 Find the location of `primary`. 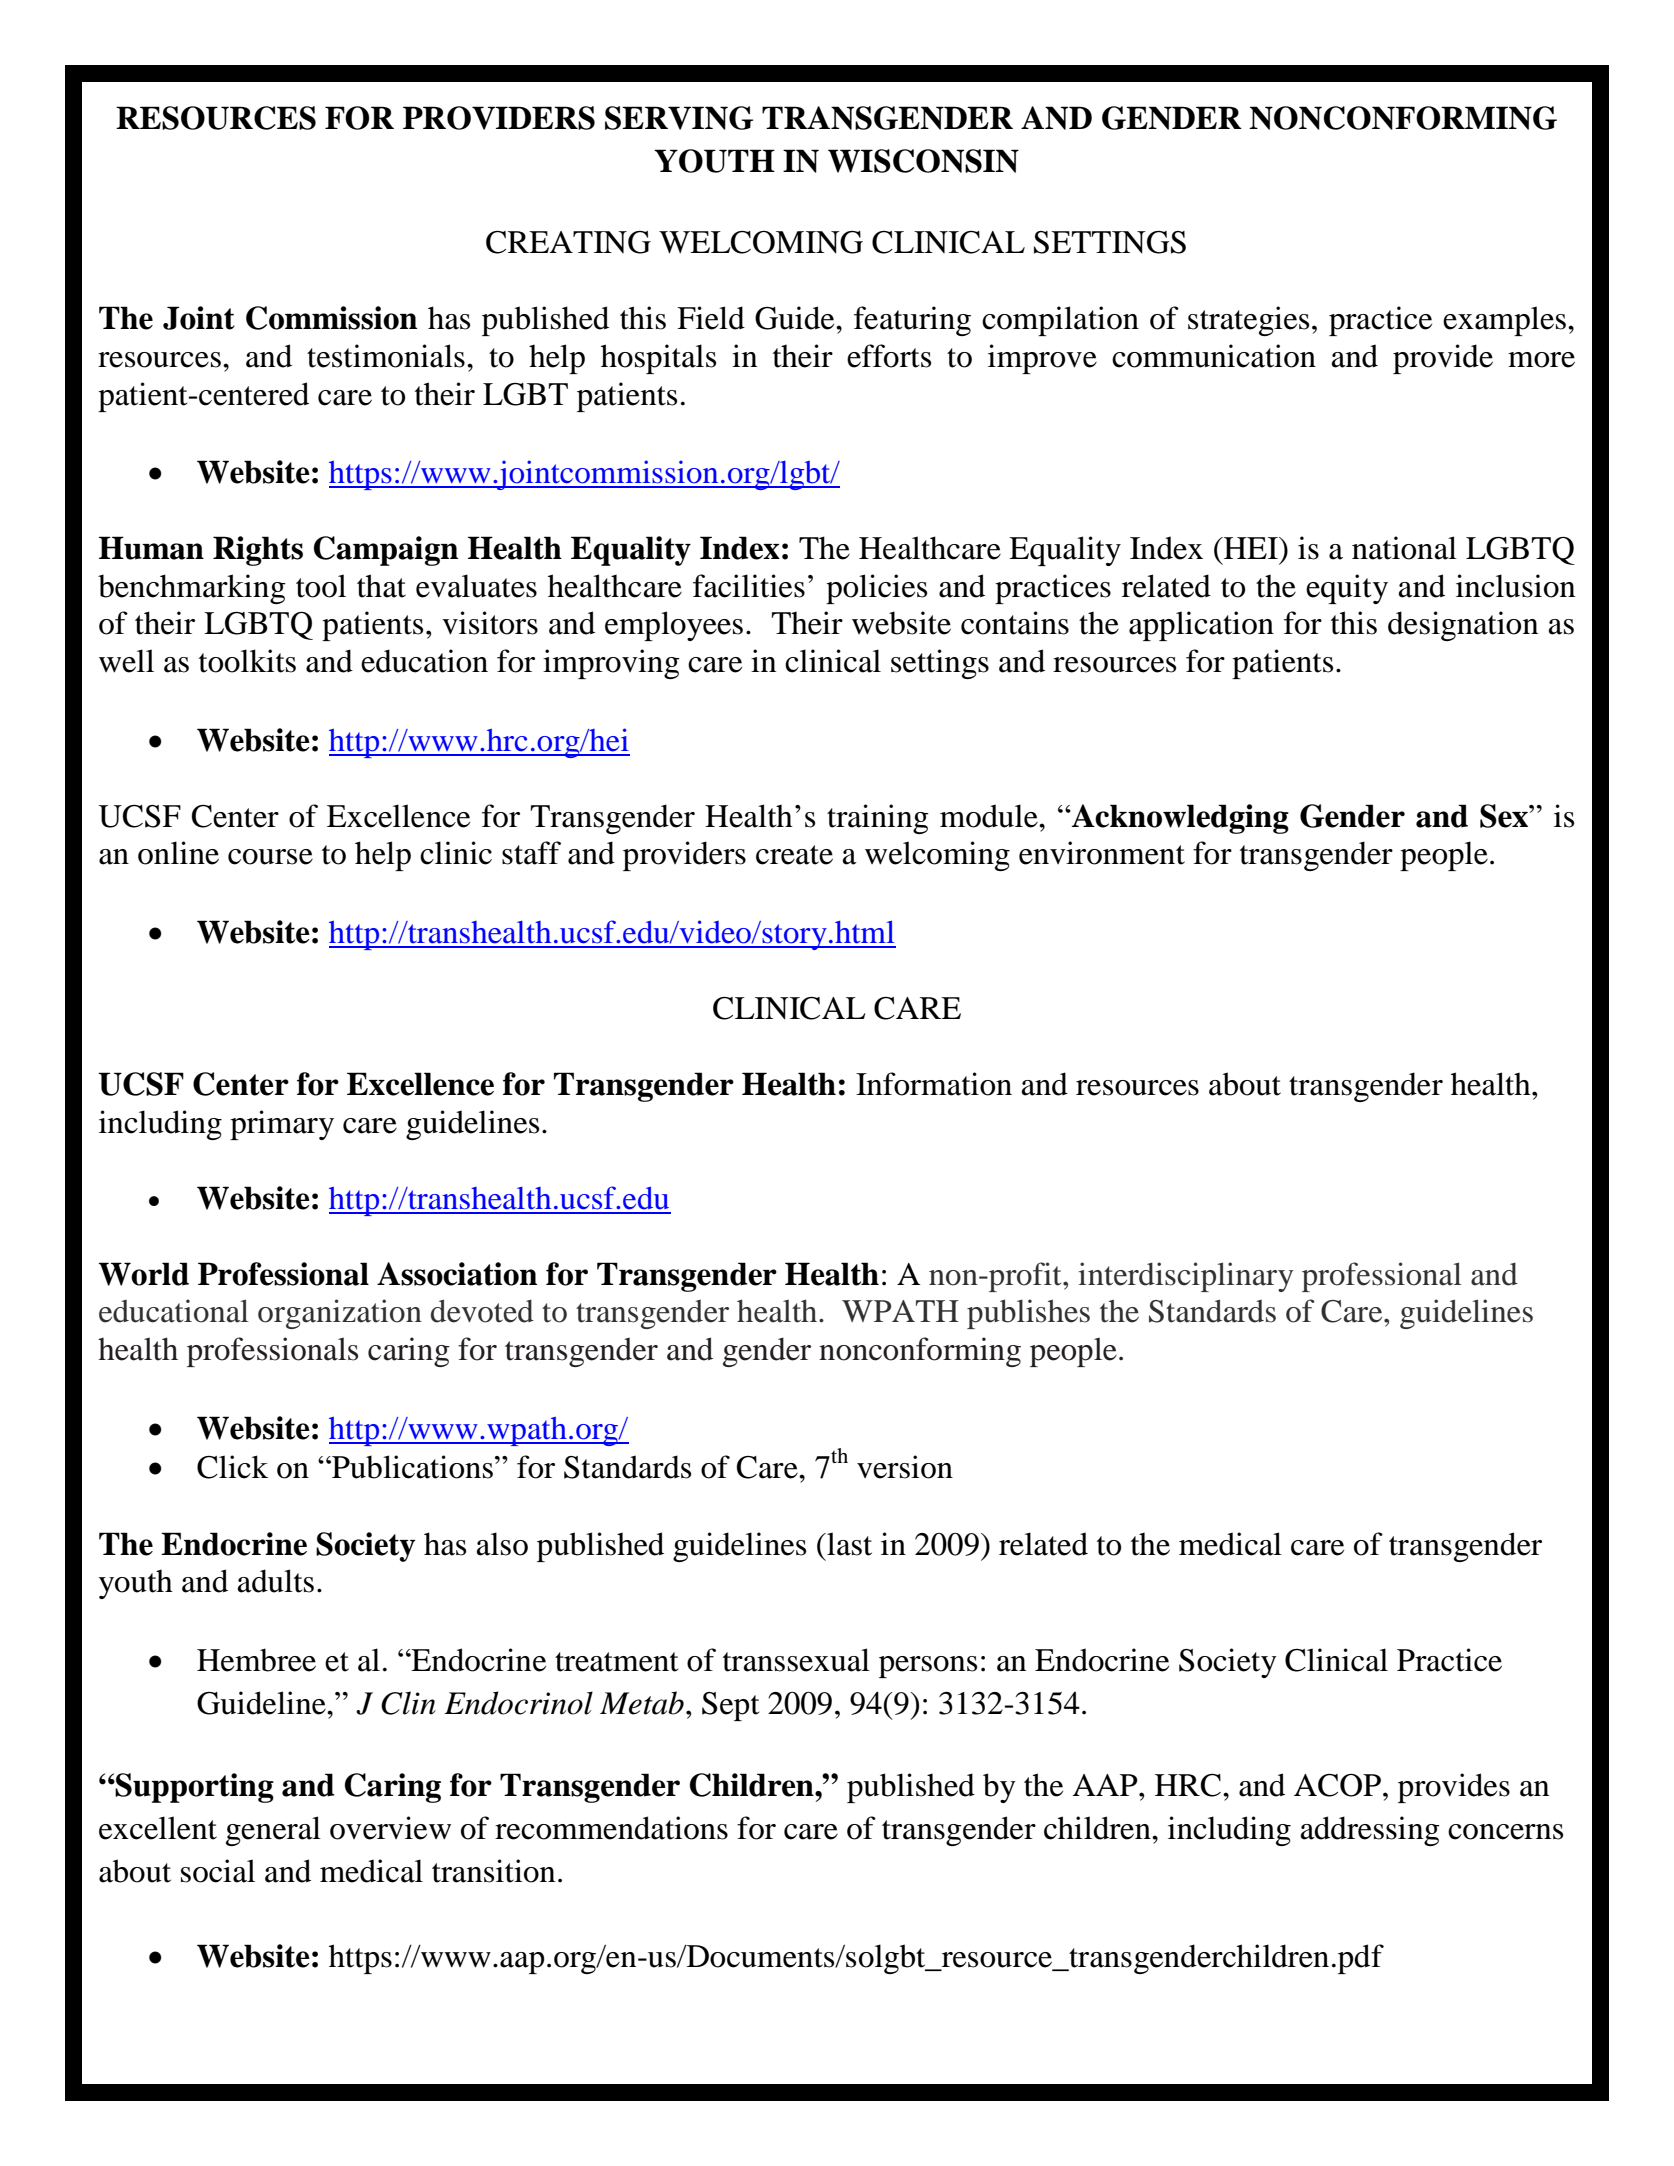

primary is located at coordinates (282, 1125).
